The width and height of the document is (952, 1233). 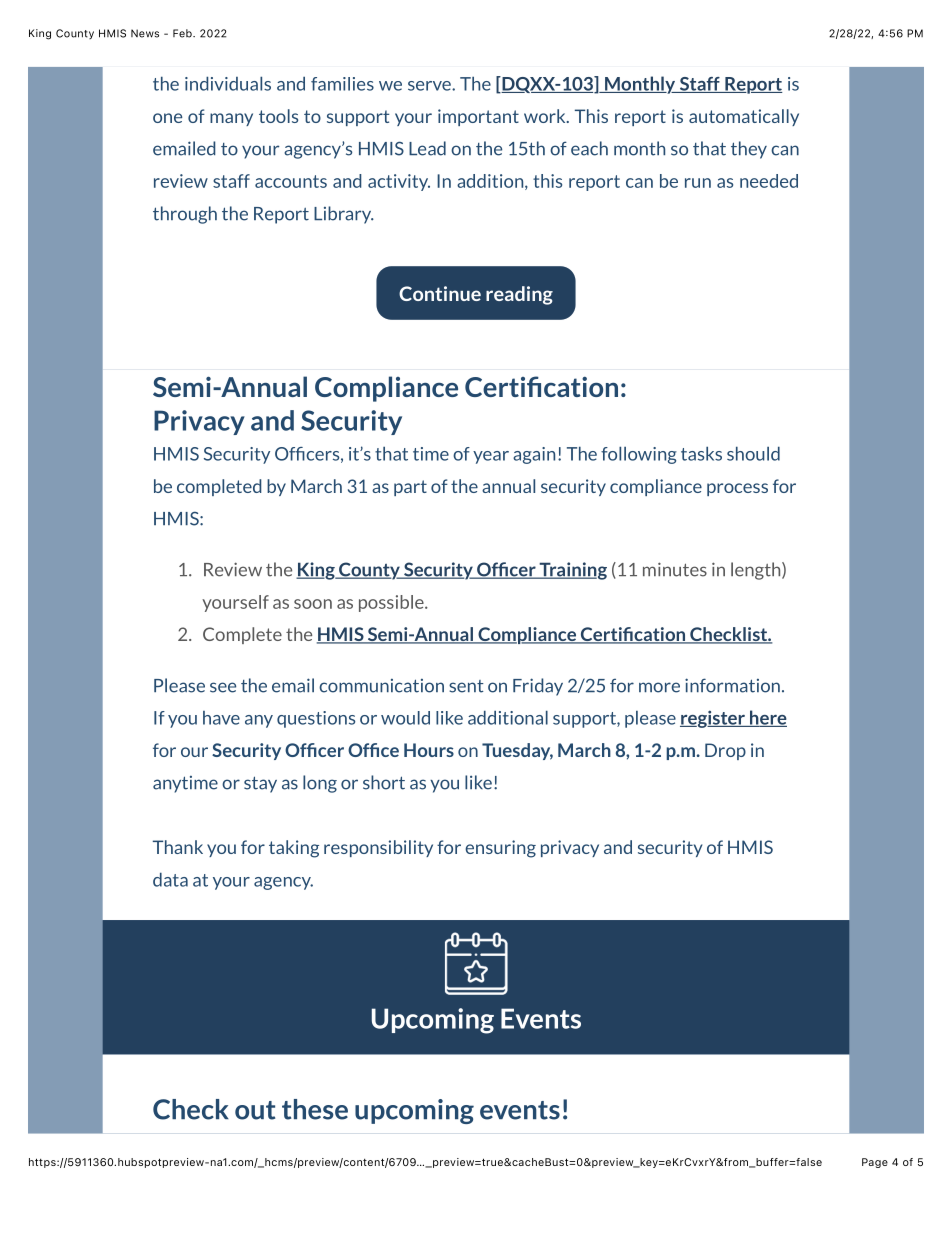 What do you see at coordinates (675, 569) in the document?
I see `minutes` at bounding box center [675, 569].
